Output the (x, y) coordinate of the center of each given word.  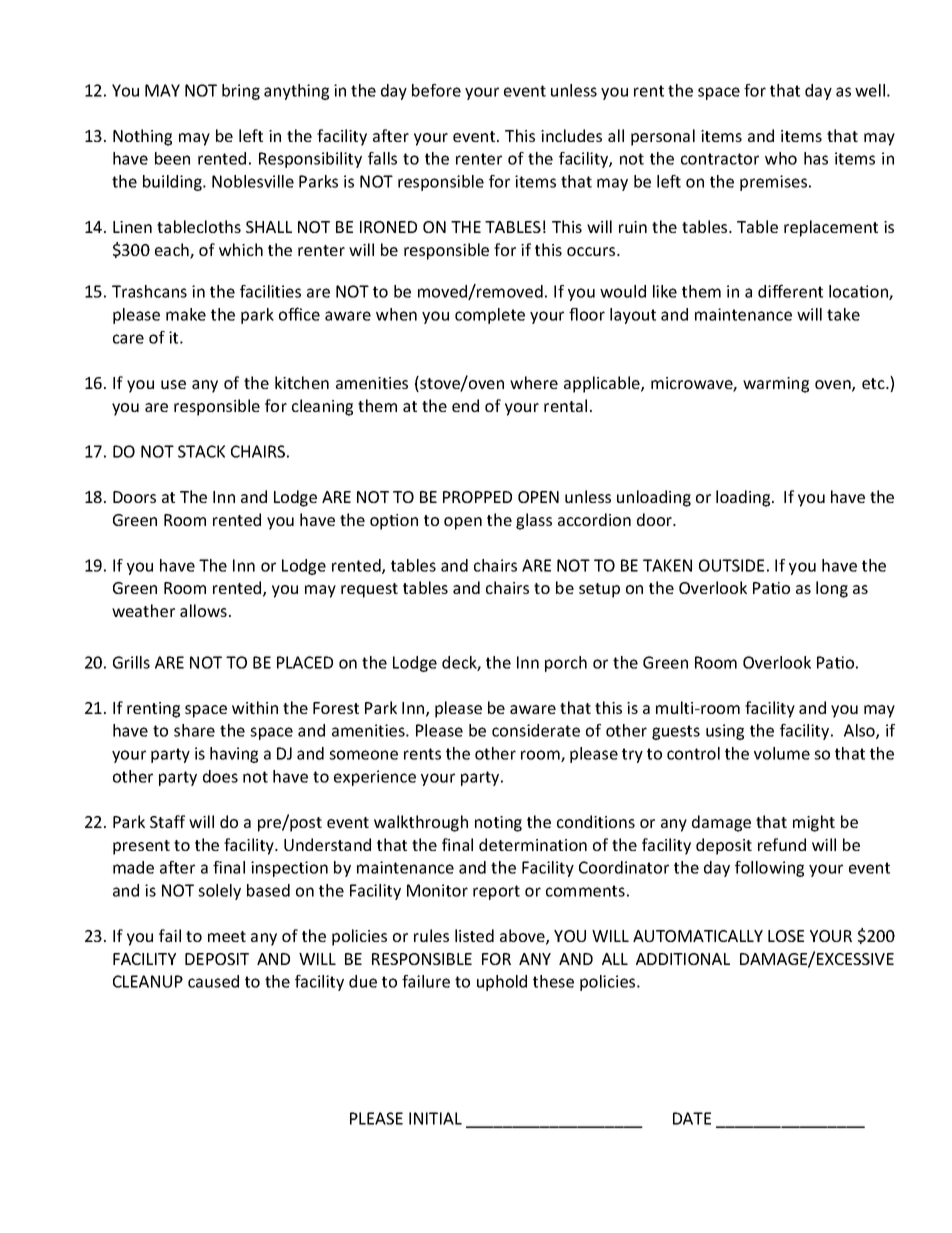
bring (241, 92)
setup (599, 590)
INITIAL (435, 1118)
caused (213, 981)
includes (571, 135)
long (832, 589)
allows (203, 610)
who (781, 158)
